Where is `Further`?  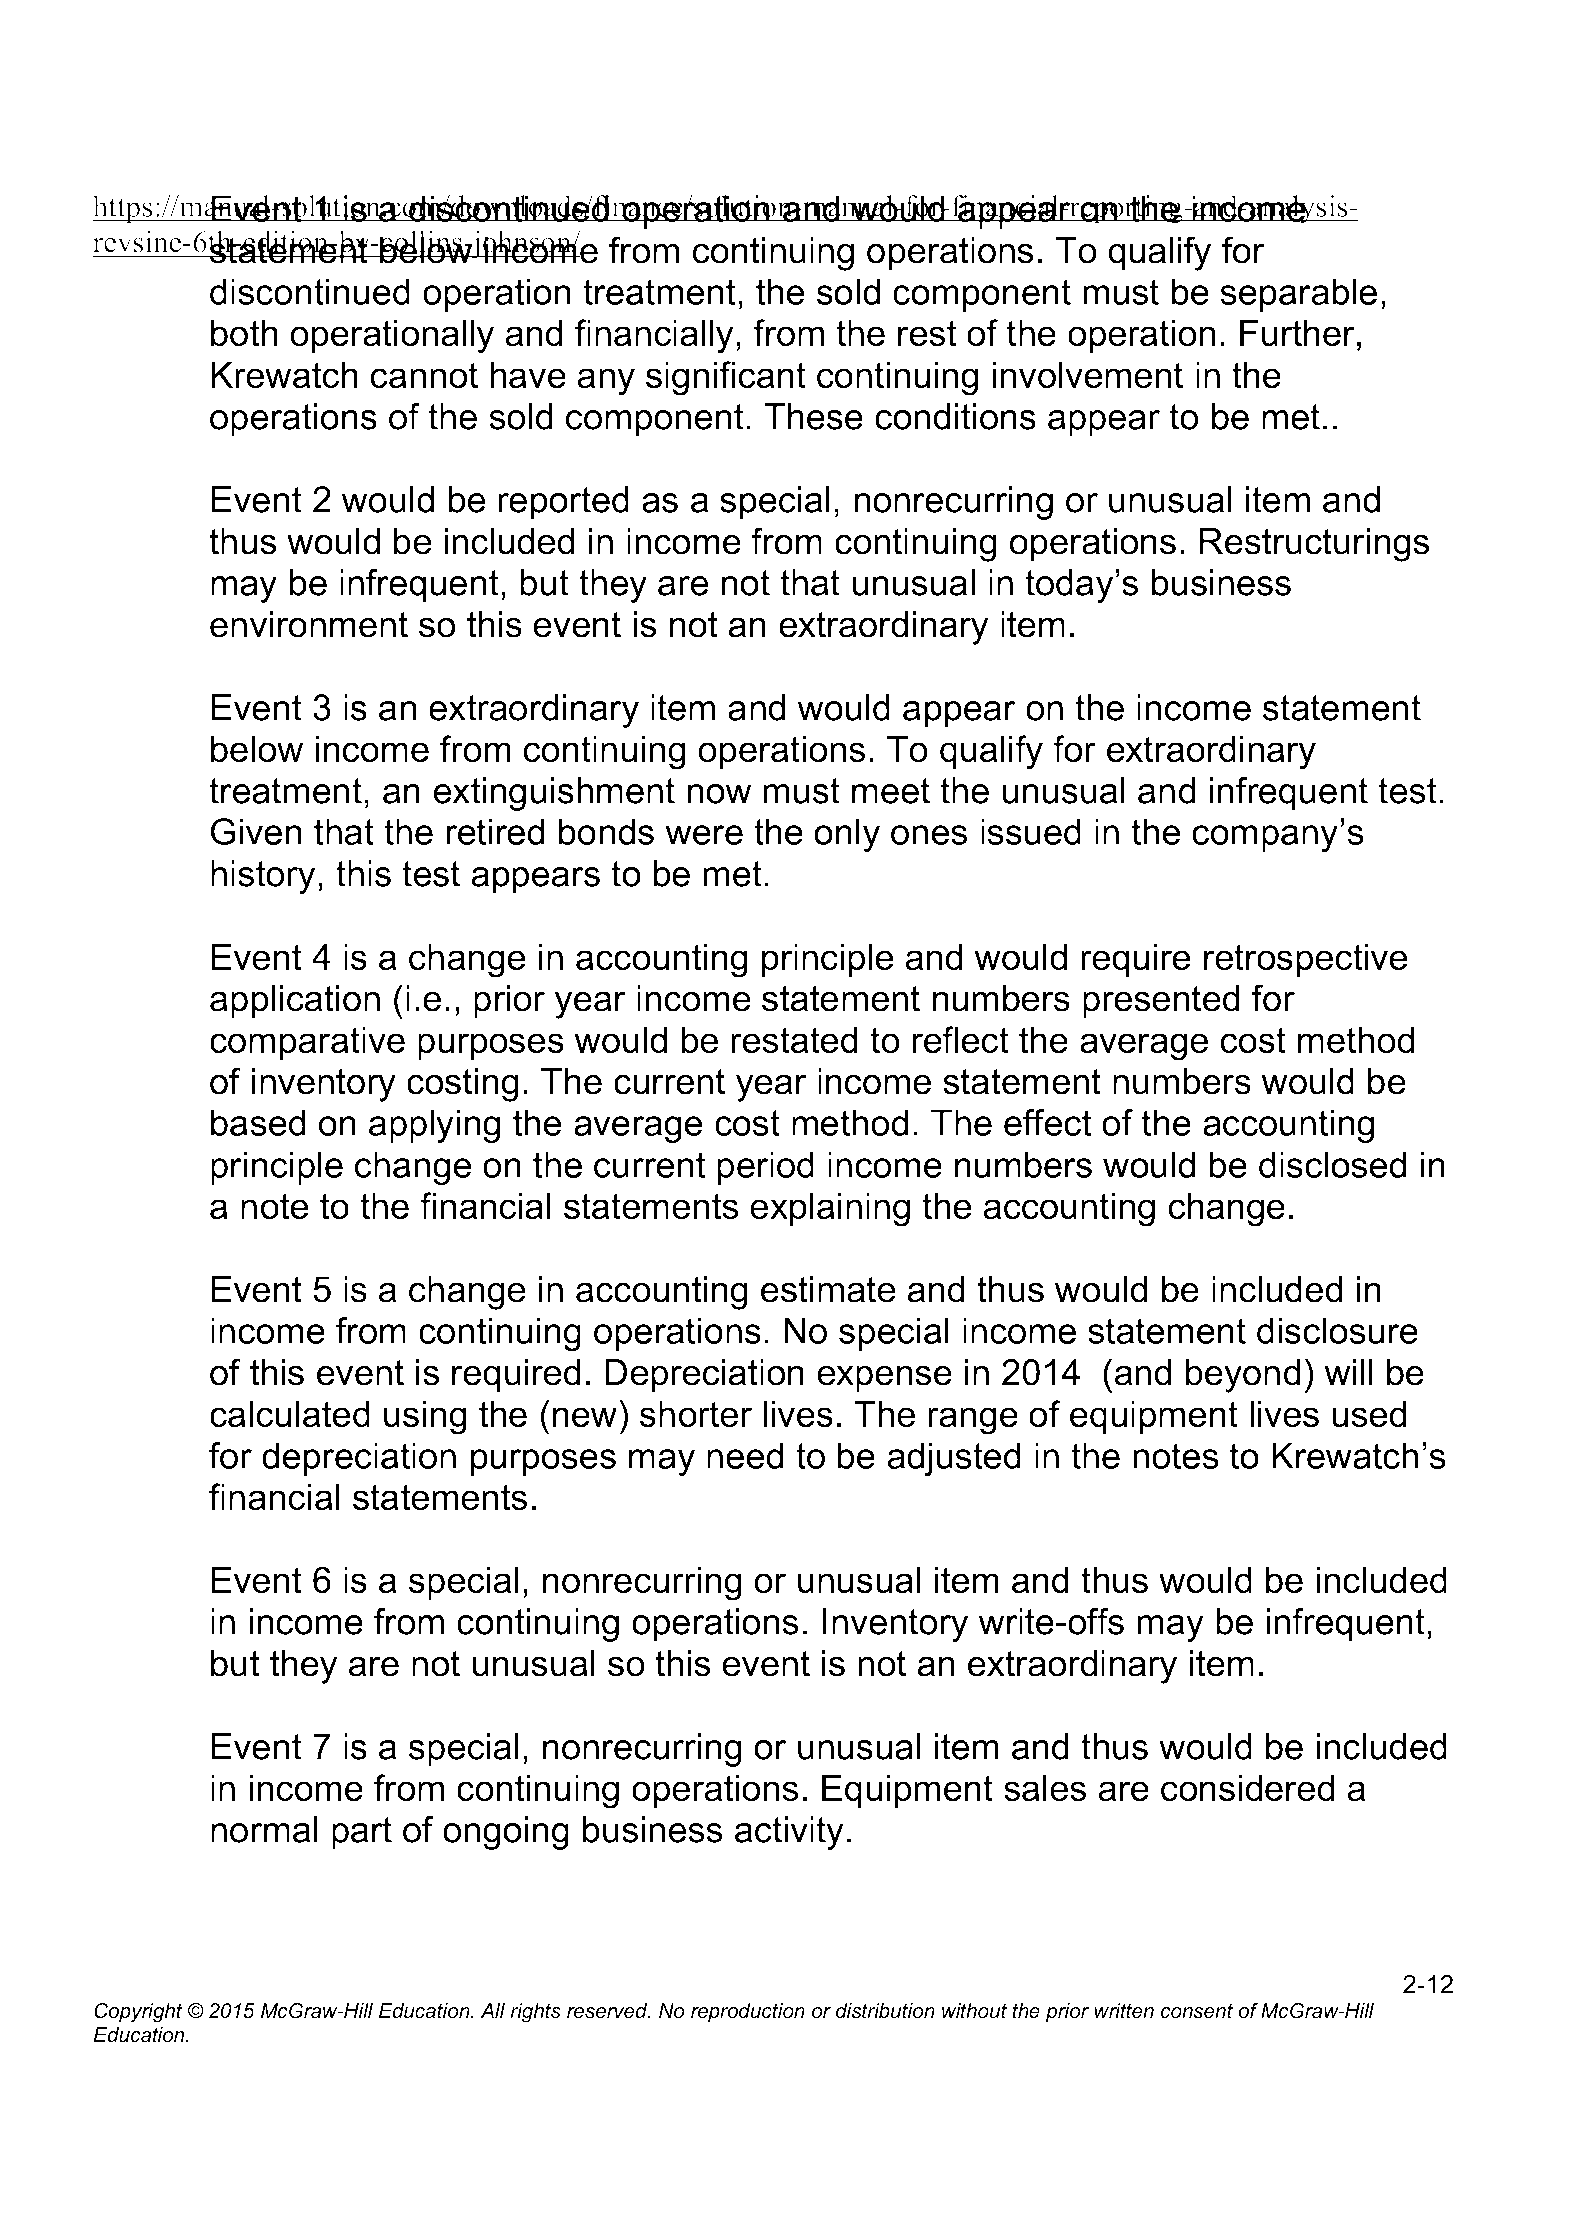 Further is located at coordinates (1297, 333).
